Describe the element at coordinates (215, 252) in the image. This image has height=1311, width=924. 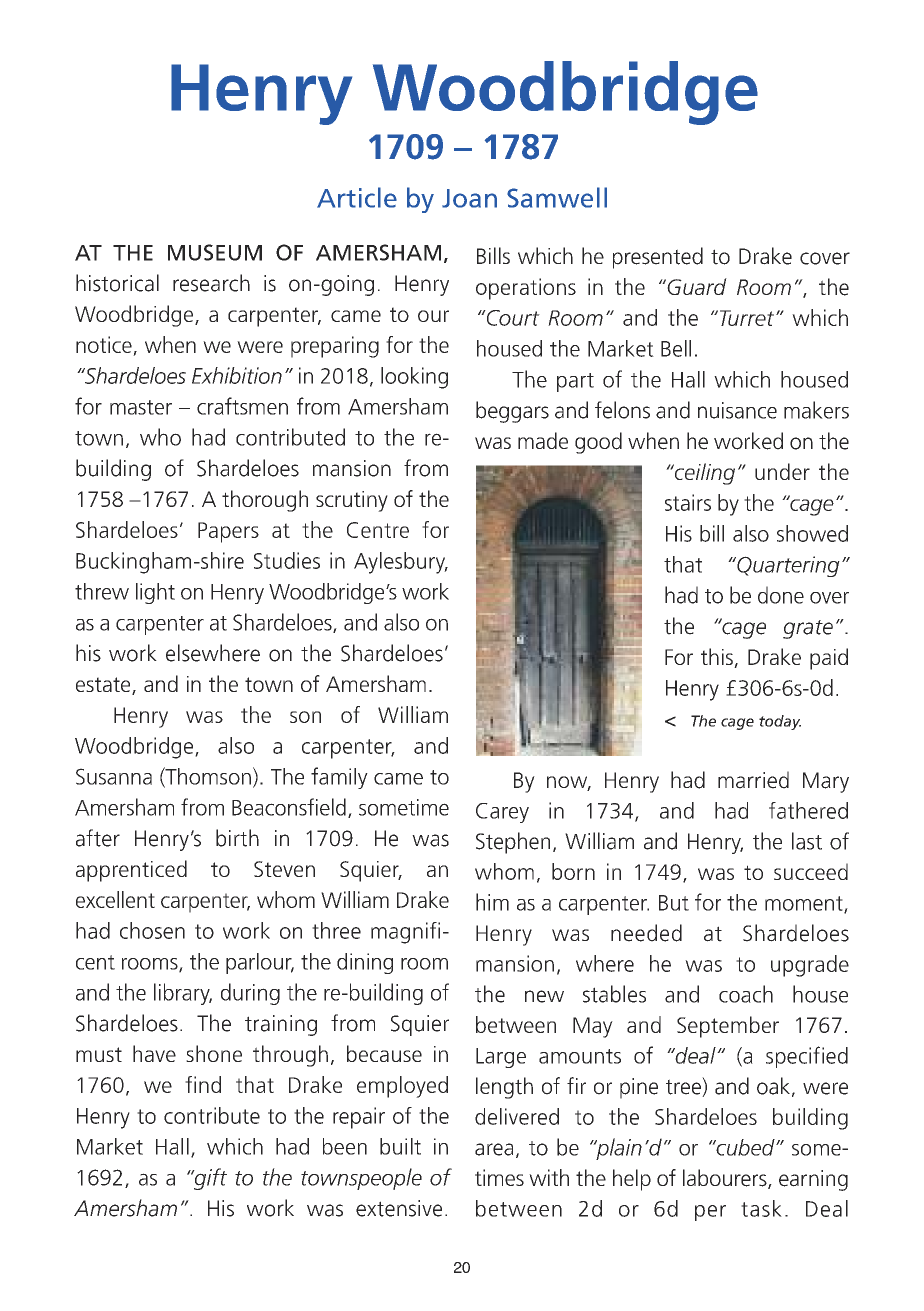
I see `MUSEUM` at that location.
